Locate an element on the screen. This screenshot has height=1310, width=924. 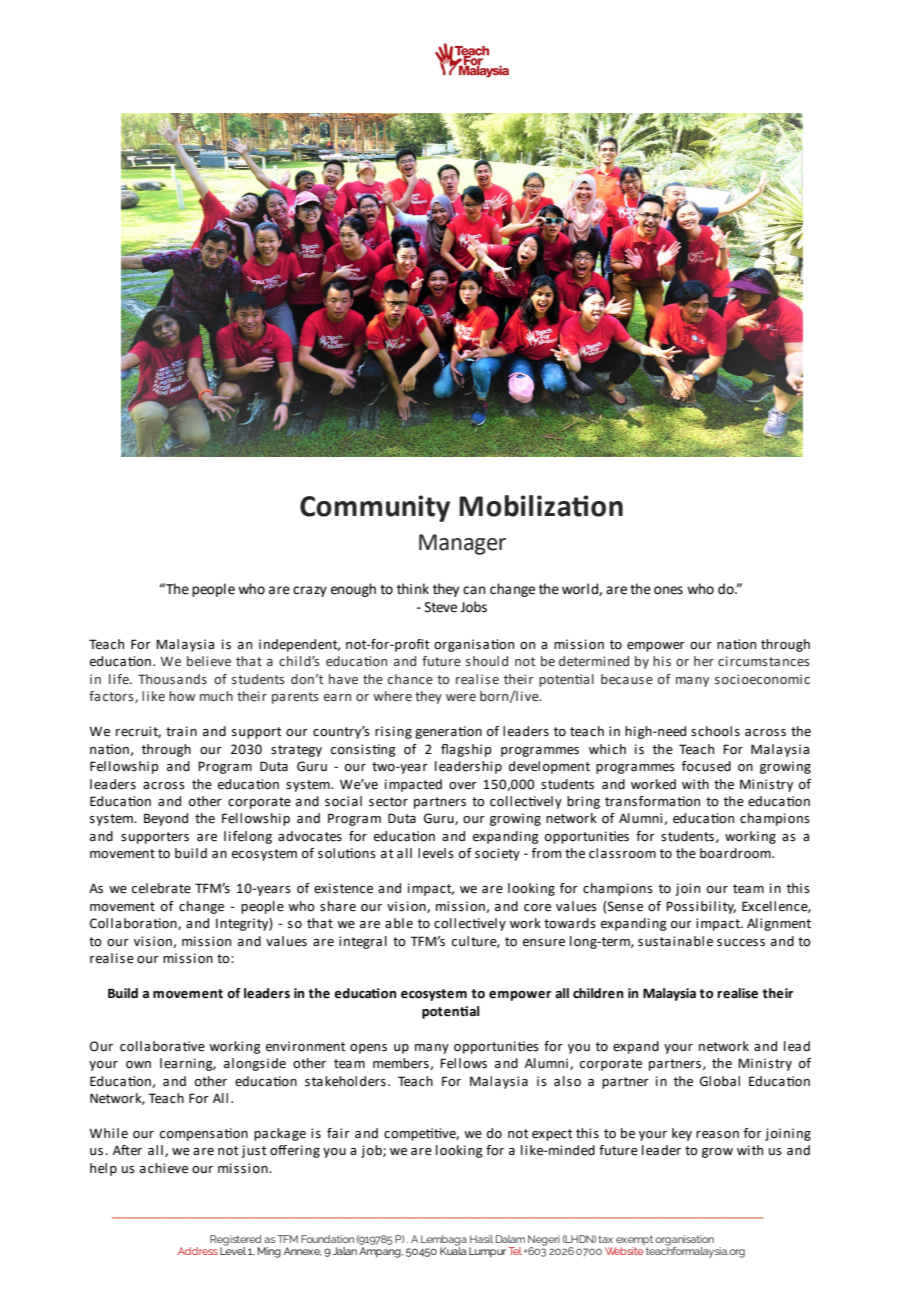
boardroom is located at coordinates (736, 853).
